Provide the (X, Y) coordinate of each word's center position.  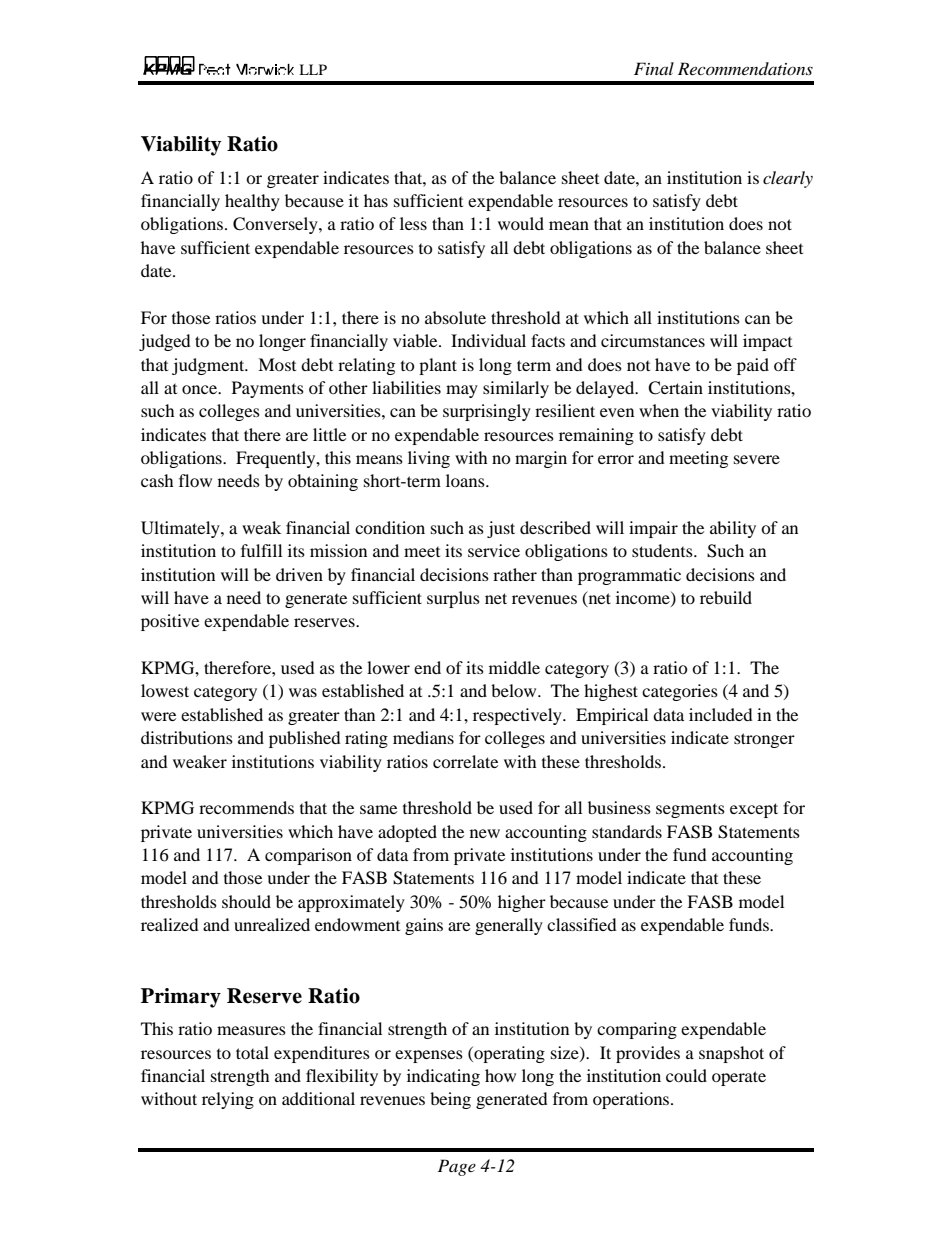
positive (170, 622)
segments (690, 811)
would (521, 223)
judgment (209, 366)
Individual (488, 340)
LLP (313, 69)
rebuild (726, 597)
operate (739, 1078)
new (485, 833)
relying (228, 1100)
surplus (453, 599)
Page (457, 1167)
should (246, 901)
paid (753, 366)
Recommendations (745, 68)
